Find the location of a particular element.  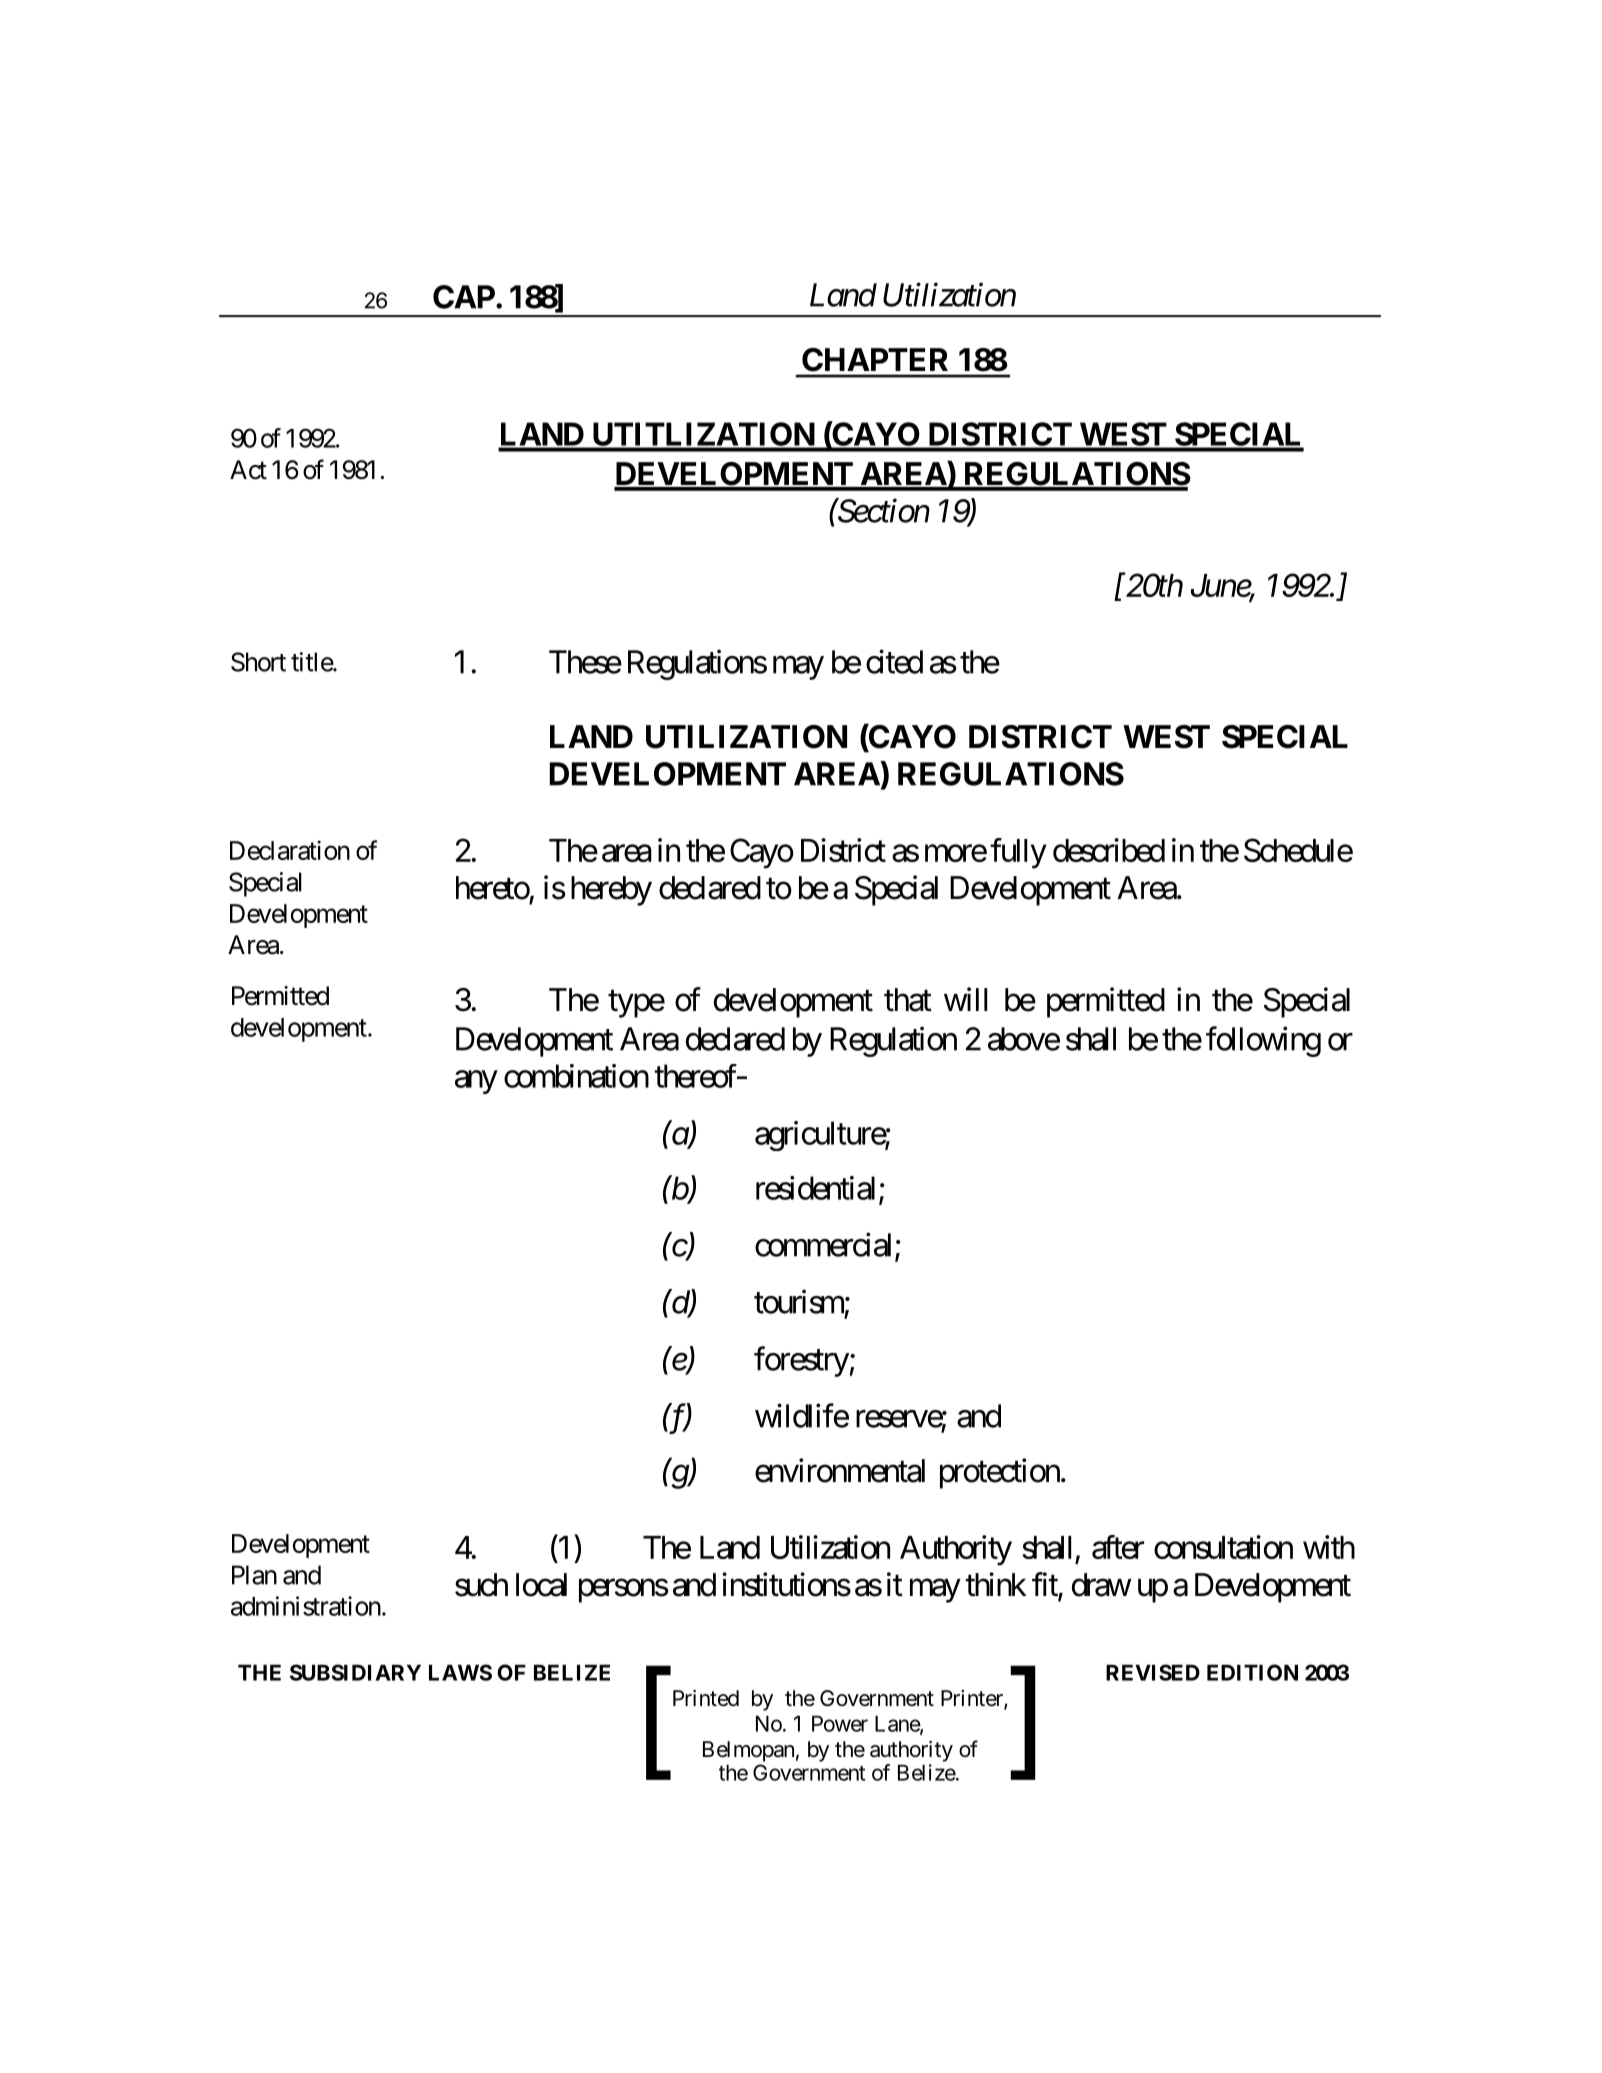

any is located at coordinates (476, 1082).
